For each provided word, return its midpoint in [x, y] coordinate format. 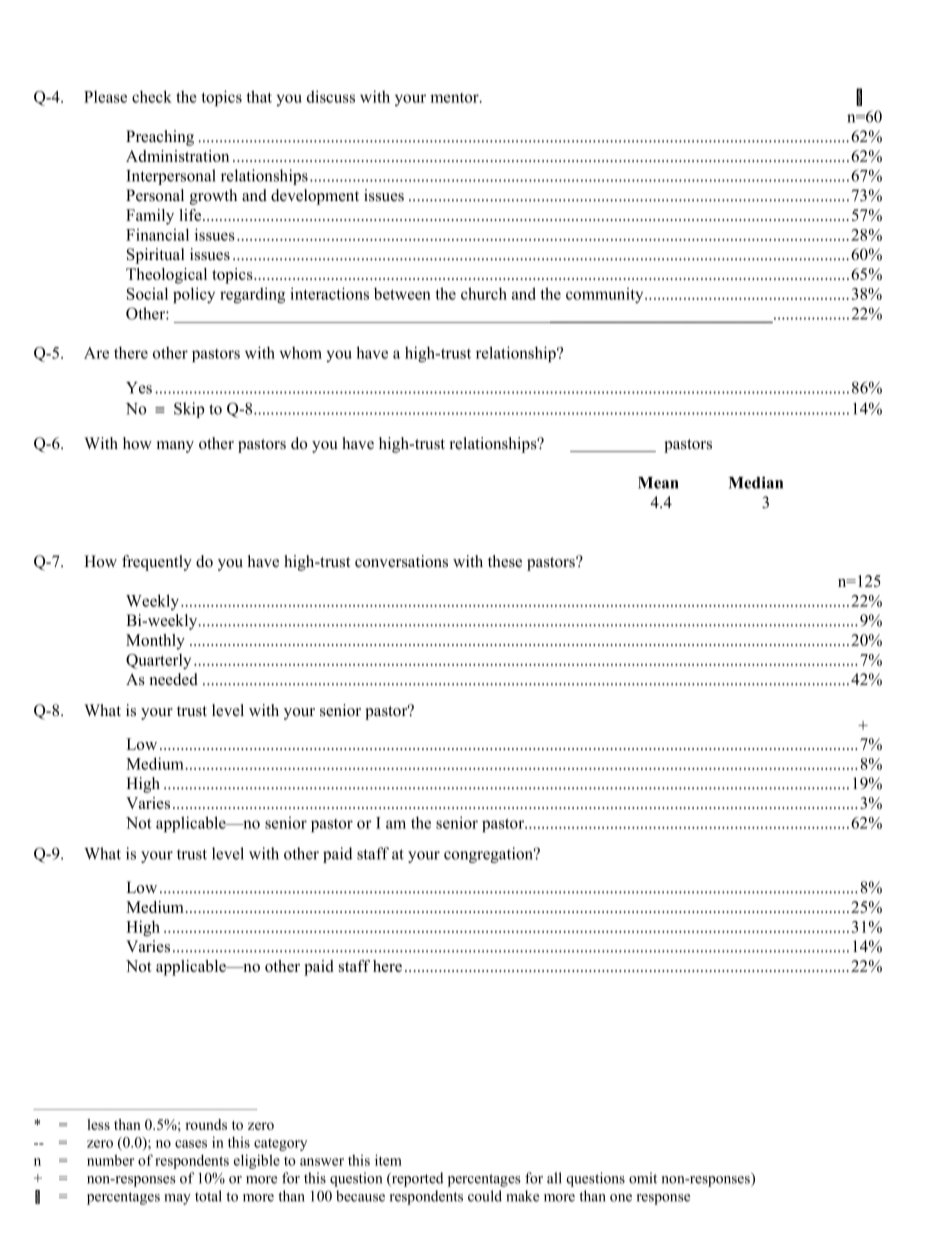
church [484, 293]
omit [643, 1178]
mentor [455, 98]
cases [191, 1144]
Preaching [160, 138]
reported [416, 1179]
